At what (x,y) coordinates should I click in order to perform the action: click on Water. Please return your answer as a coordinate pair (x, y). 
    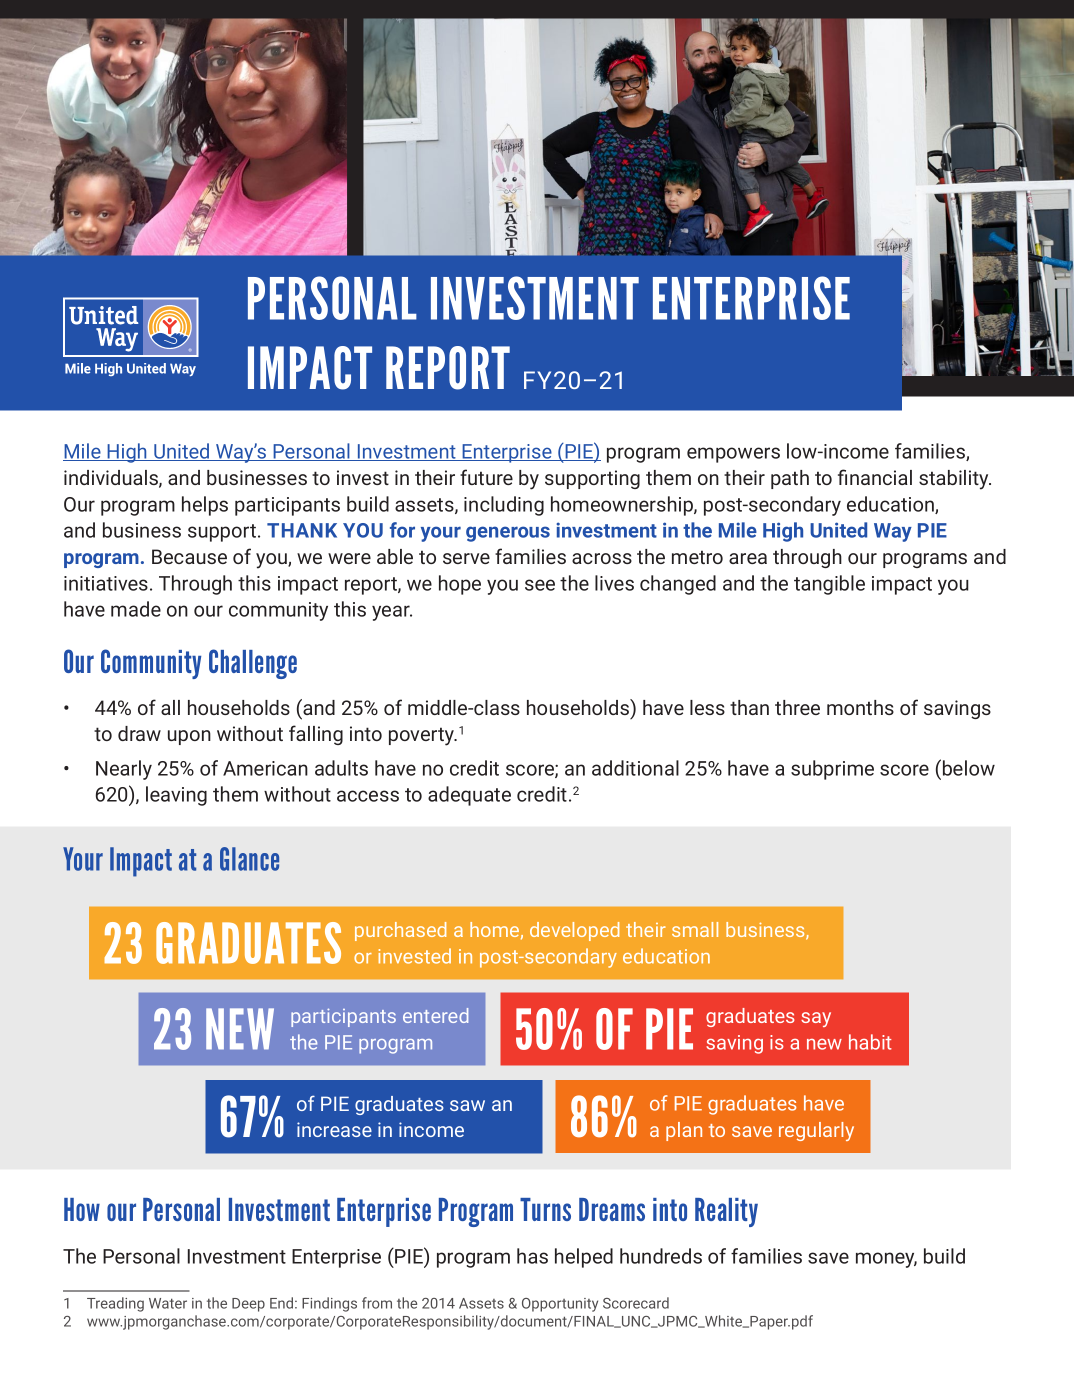
    Looking at the image, I should click on (168, 1303).
